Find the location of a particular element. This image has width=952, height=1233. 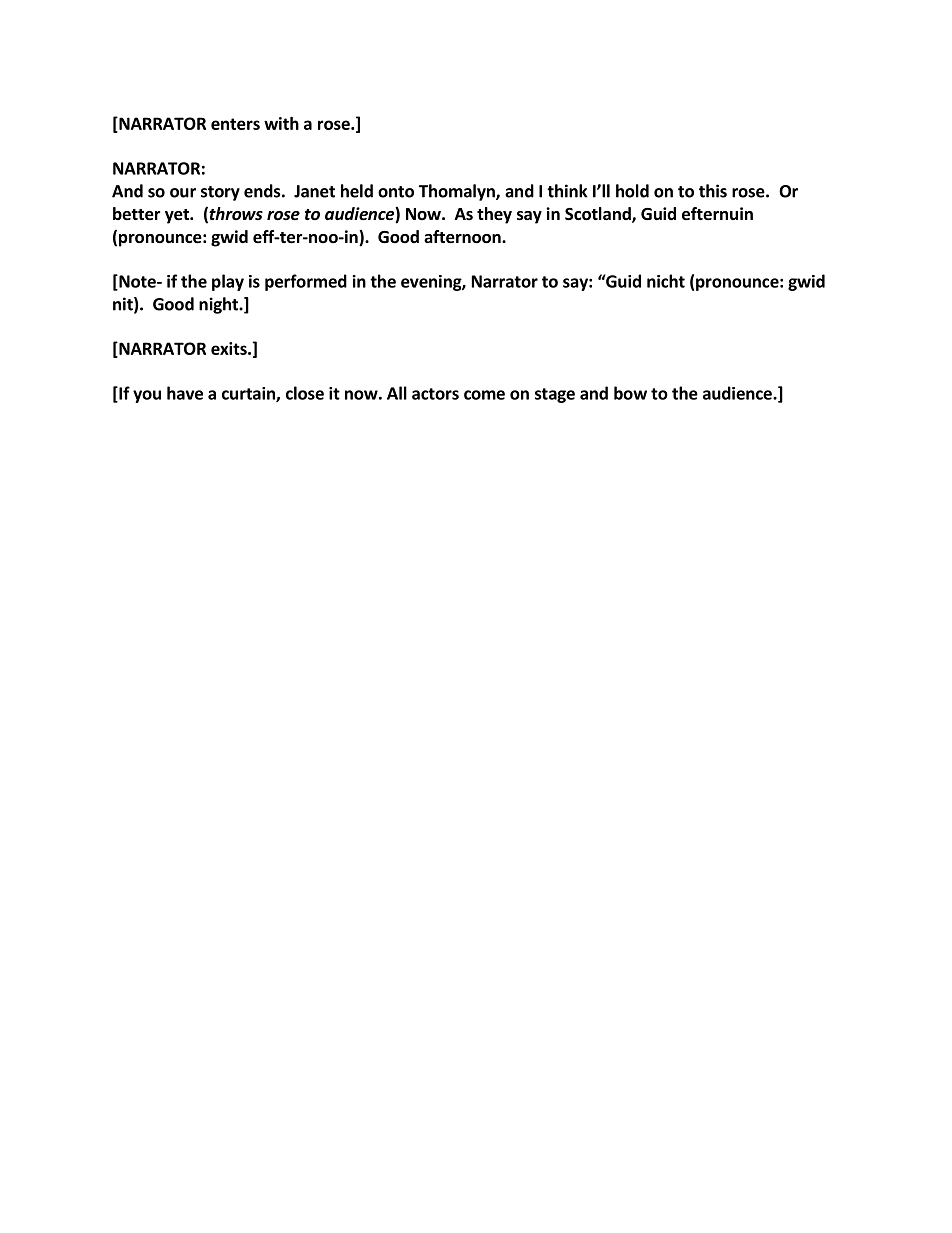

with is located at coordinates (281, 123).
